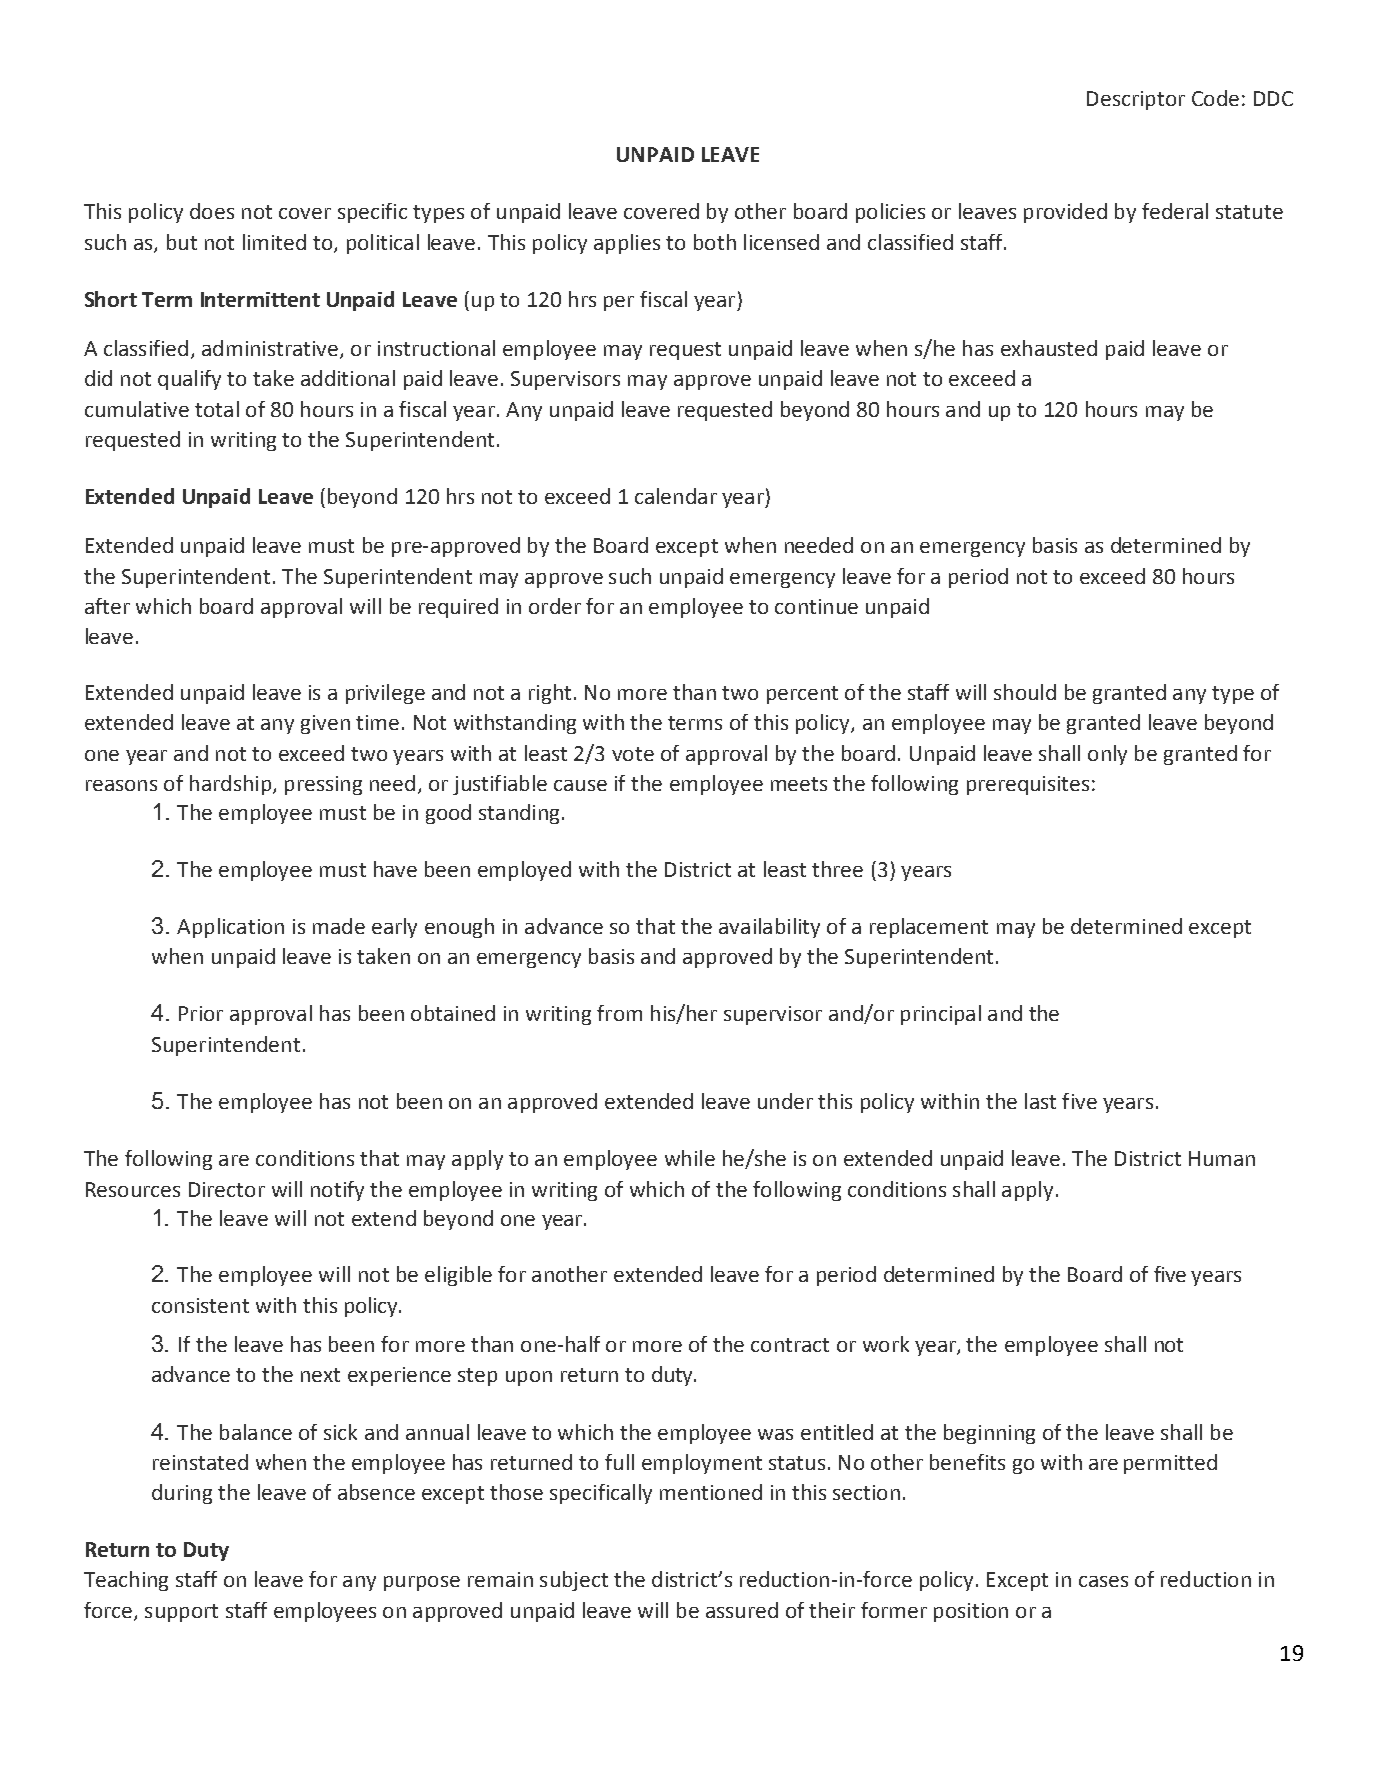 Image resolution: width=1374 pixels, height=1779 pixels. I want to click on prerequisites, so click(1028, 785).
